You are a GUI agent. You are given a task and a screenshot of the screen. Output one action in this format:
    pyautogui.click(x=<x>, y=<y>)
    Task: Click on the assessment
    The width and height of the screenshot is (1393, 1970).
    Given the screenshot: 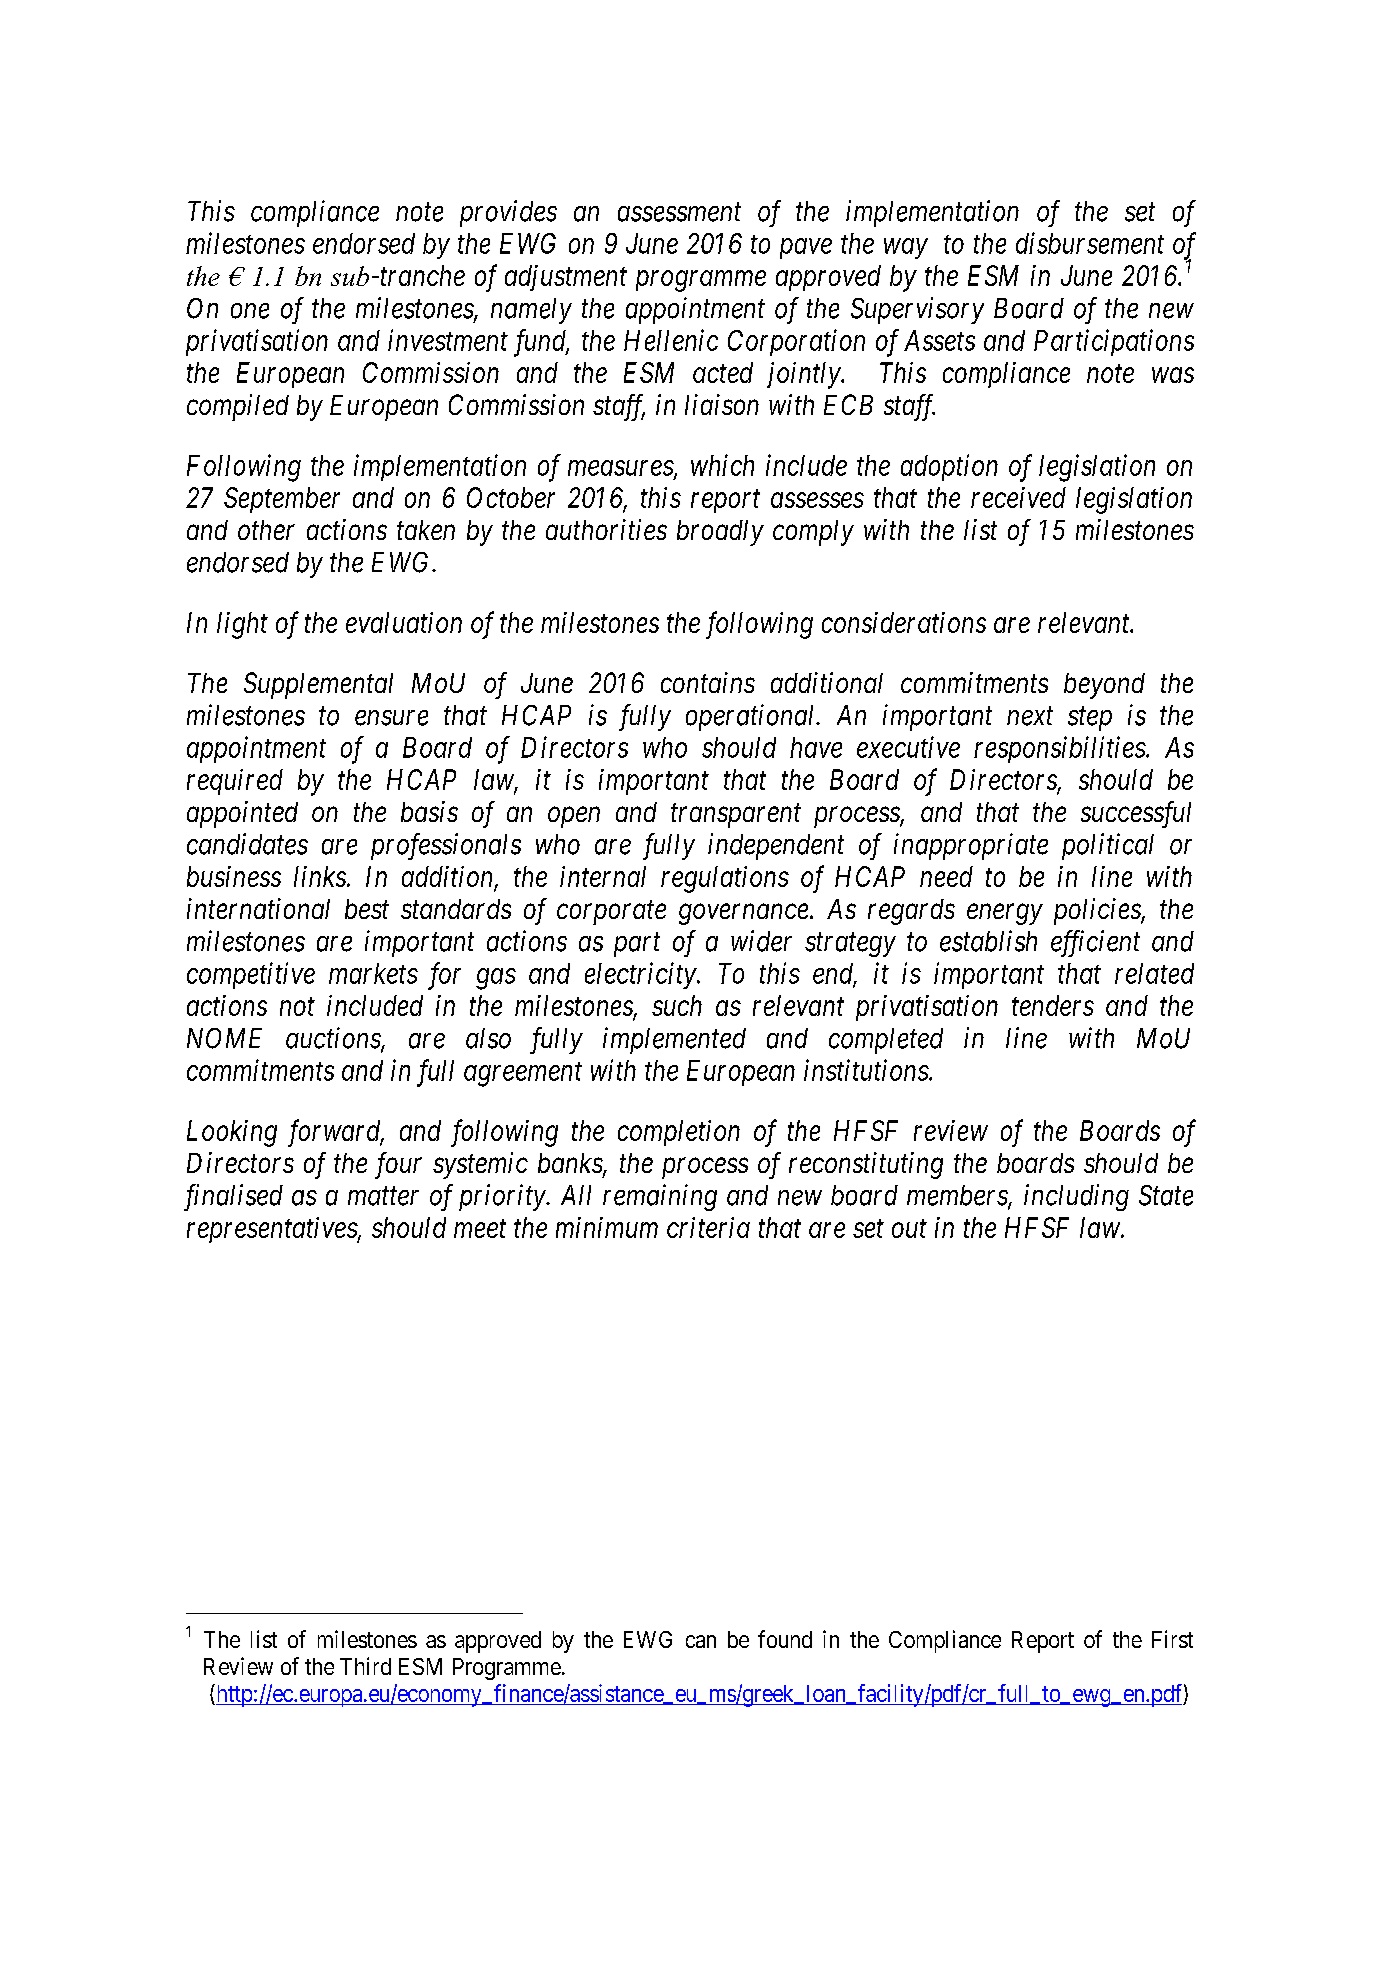 What is the action you would take?
    pyautogui.click(x=679, y=212)
